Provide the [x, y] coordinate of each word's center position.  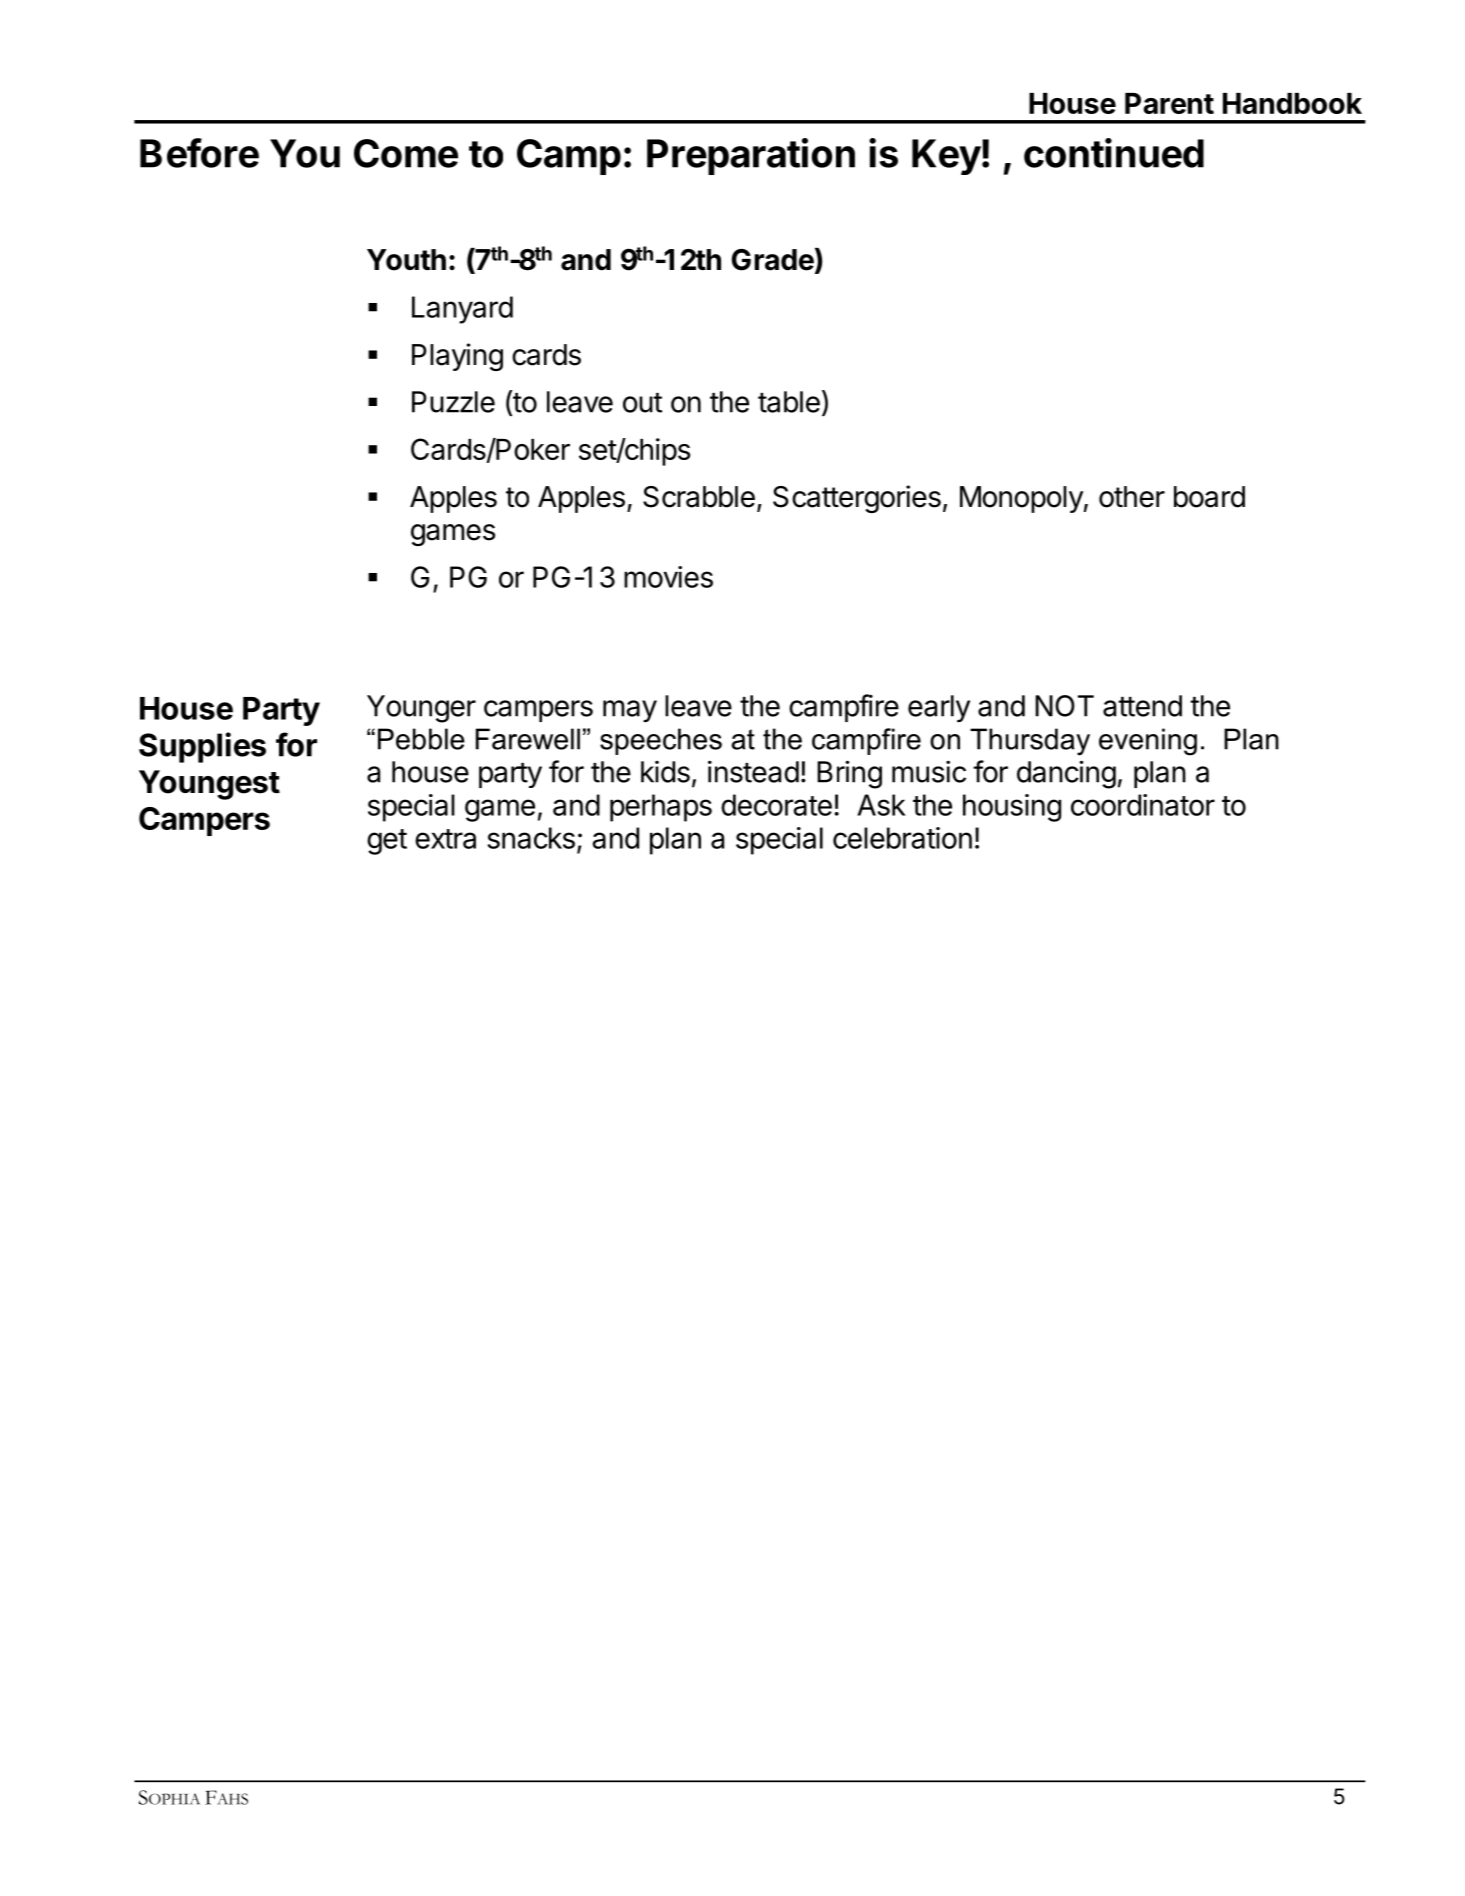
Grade [773, 260]
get [387, 842]
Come [406, 153]
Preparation [751, 156]
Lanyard [462, 310]
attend [1142, 706]
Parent [1169, 103]
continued [1114, 153]
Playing [457, 357]
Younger [421, 709]
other [1132, 497]
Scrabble [699, 497]
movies [668, 577]
